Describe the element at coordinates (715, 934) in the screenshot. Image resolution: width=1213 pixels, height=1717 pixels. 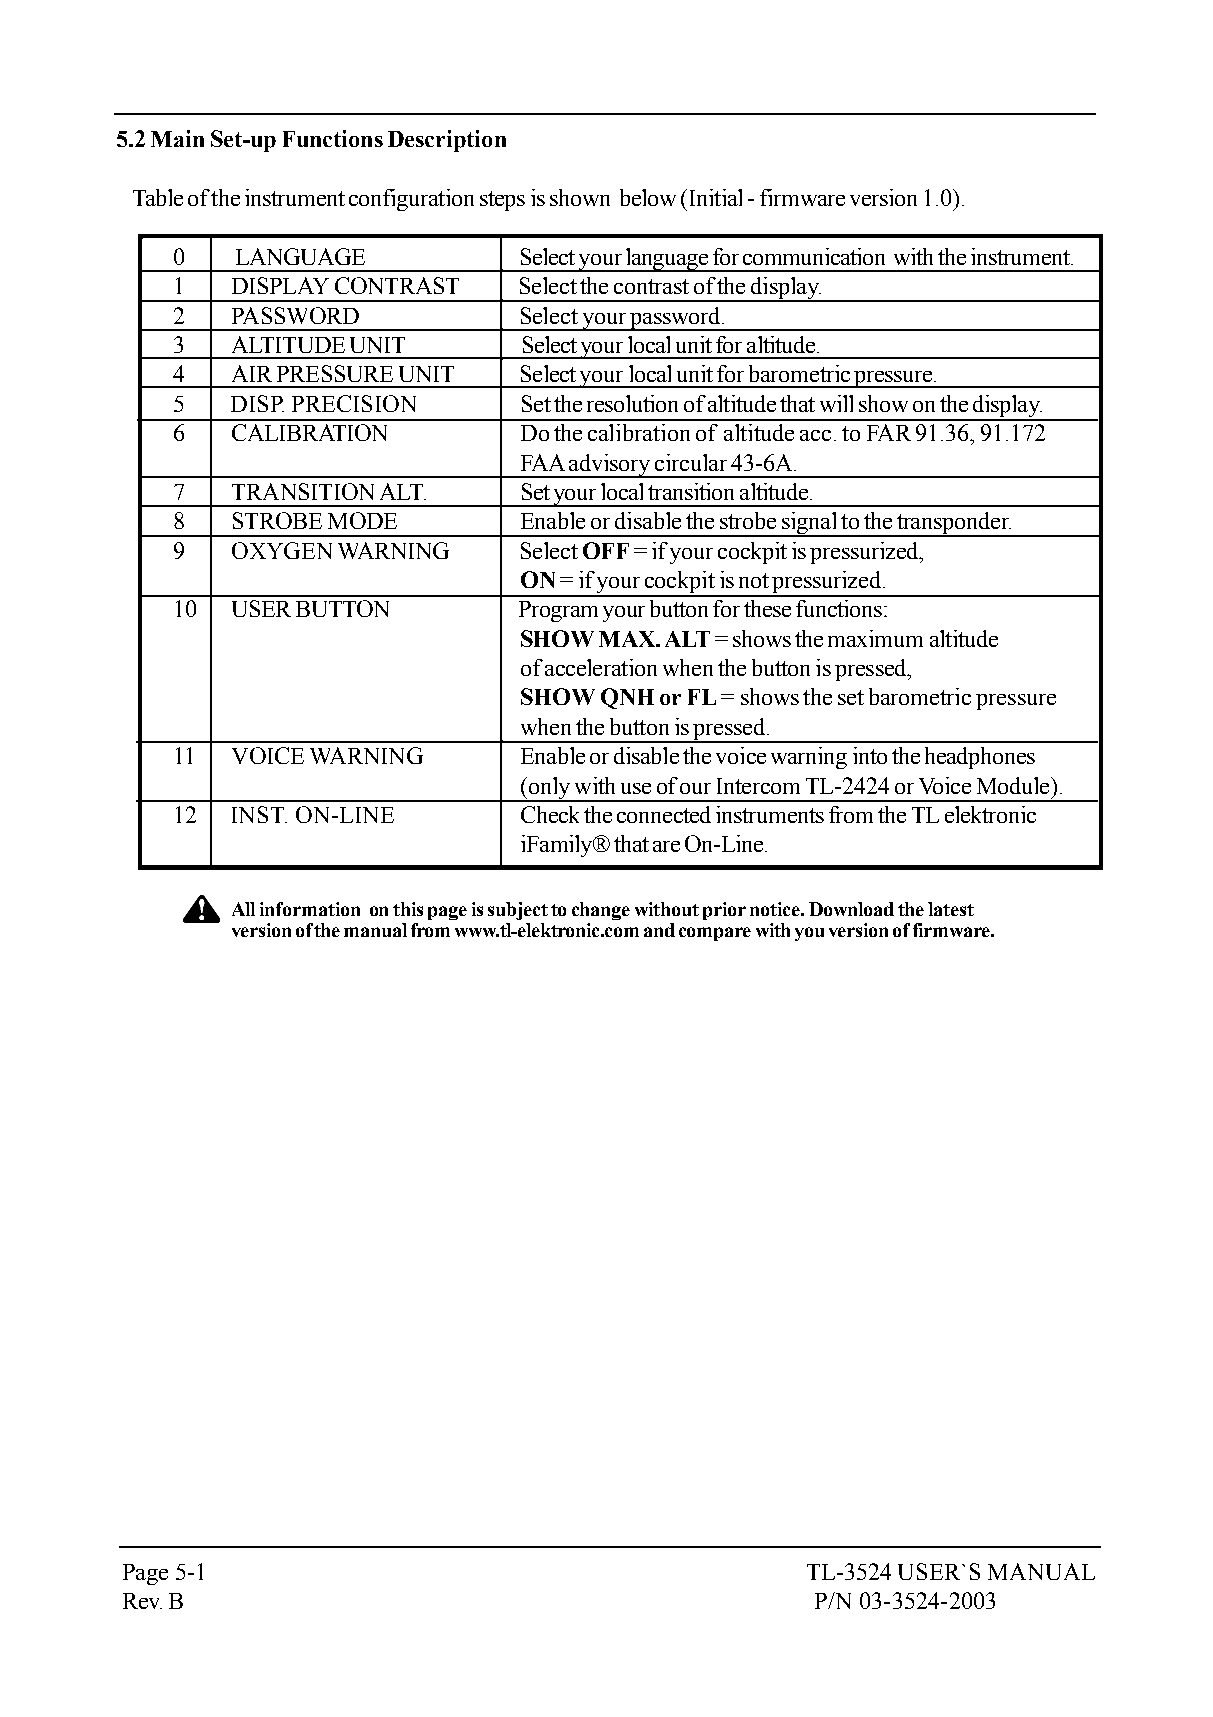
I see `compare` at that location.
